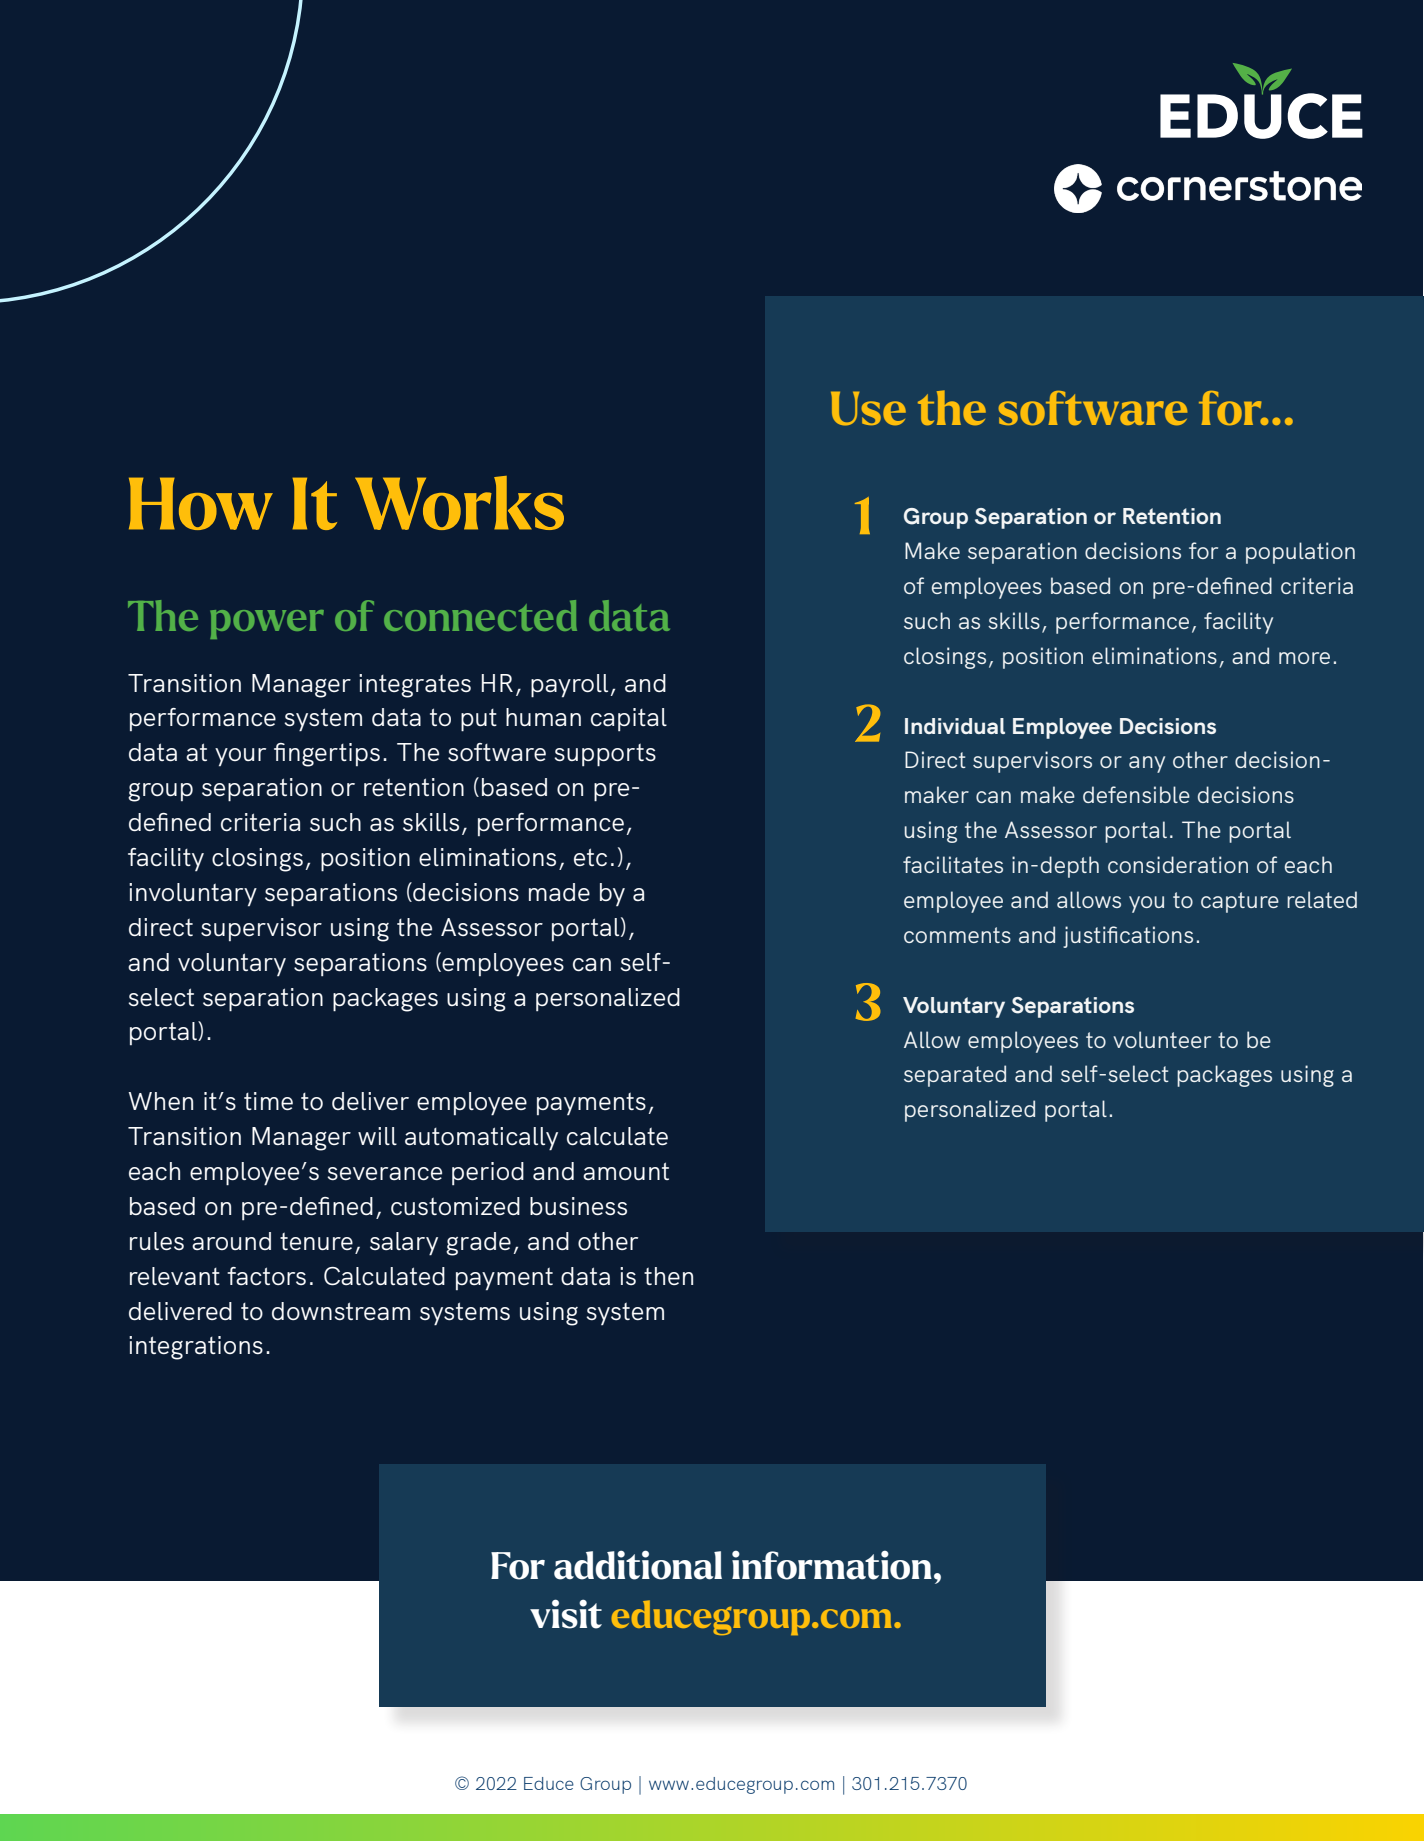  What do you see at coordinates (1162, 1039) in the screenshot?
I see `volunteer` at bounding box center [1162, 1039].
